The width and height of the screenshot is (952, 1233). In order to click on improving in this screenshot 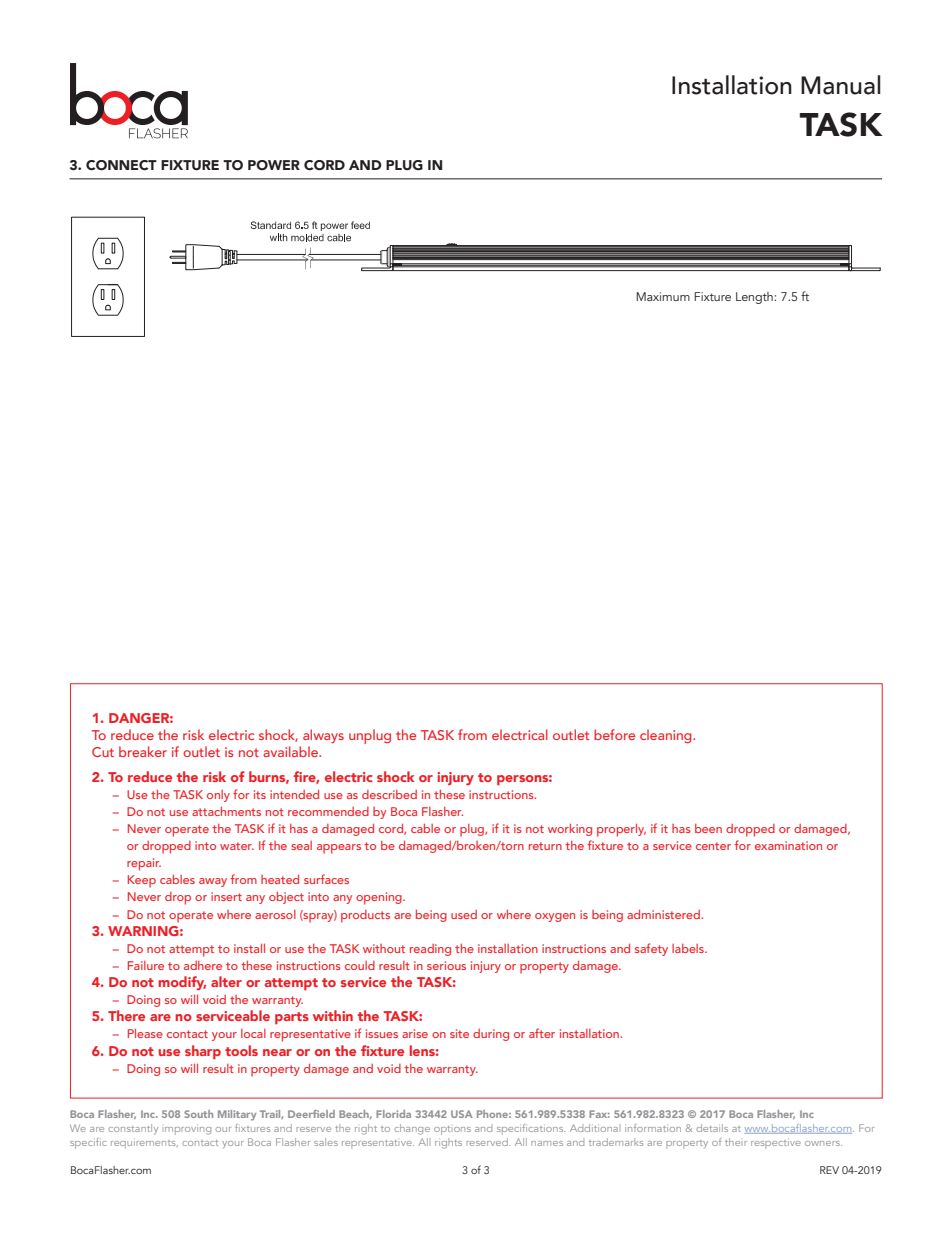, I will do `click(188, 1131)`.
